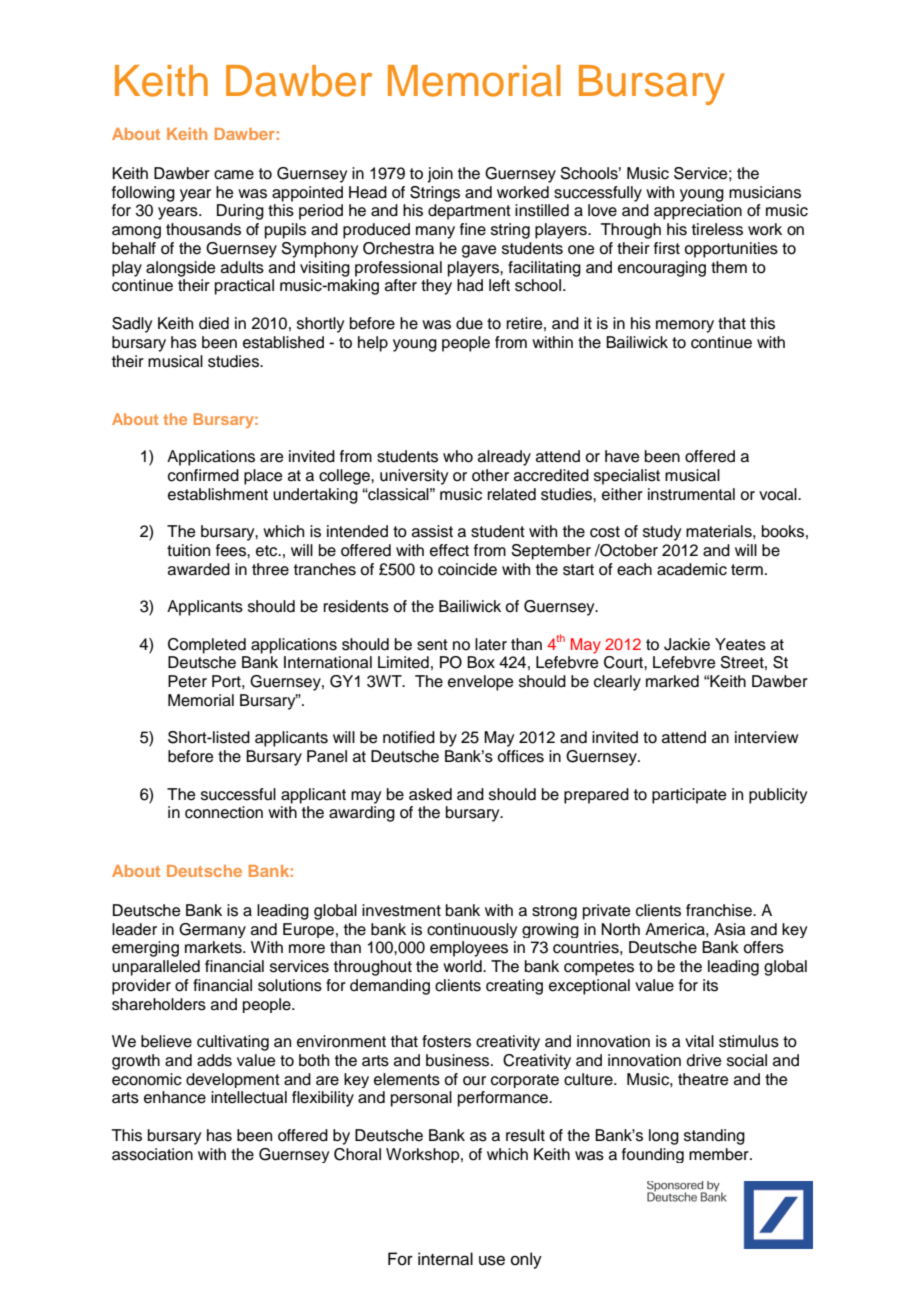 The height and width of the page is (1308, 924). I want to click on Peter, so click(187, 681).
